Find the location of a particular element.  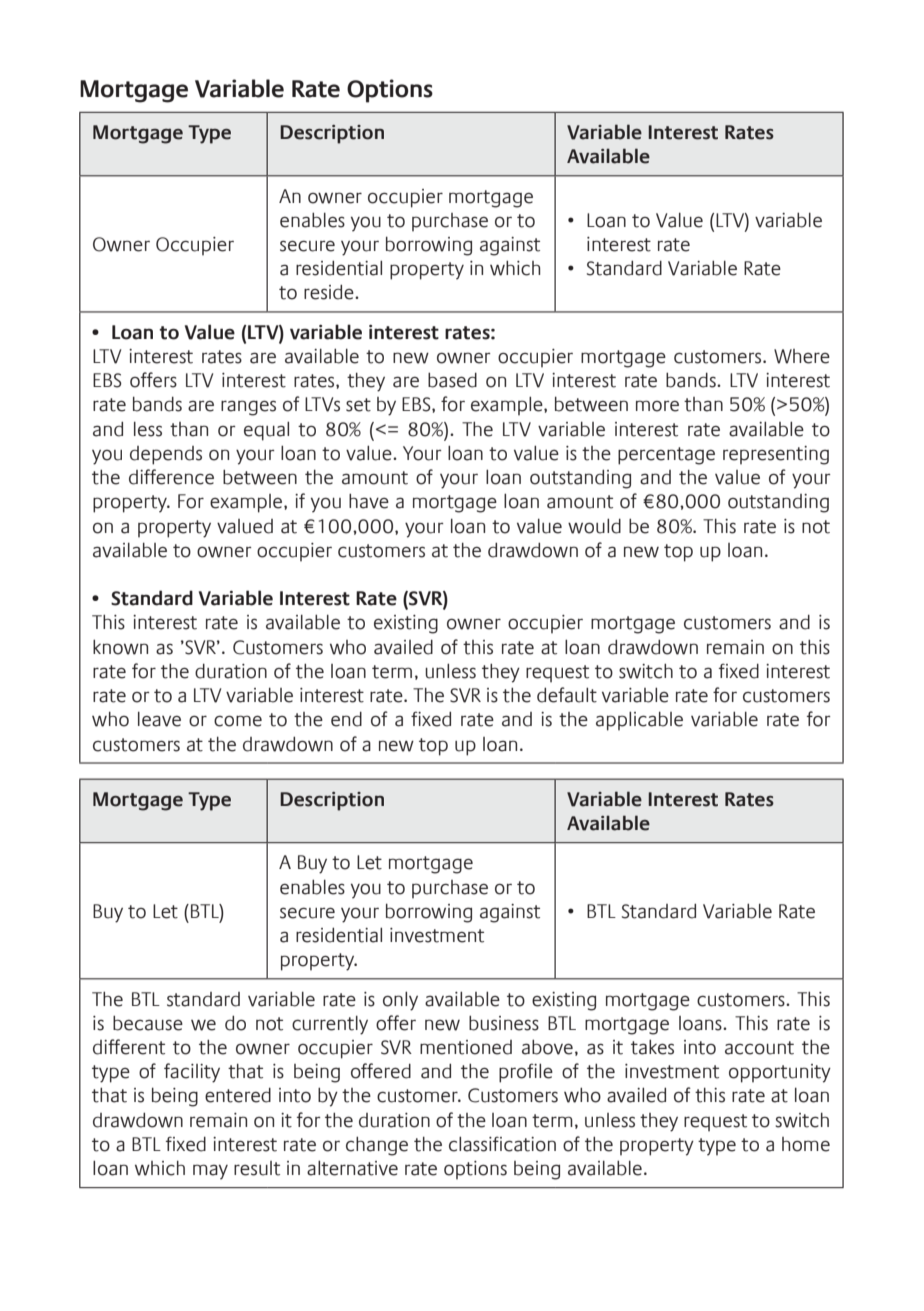

known is located at coordinates (120, 647).
